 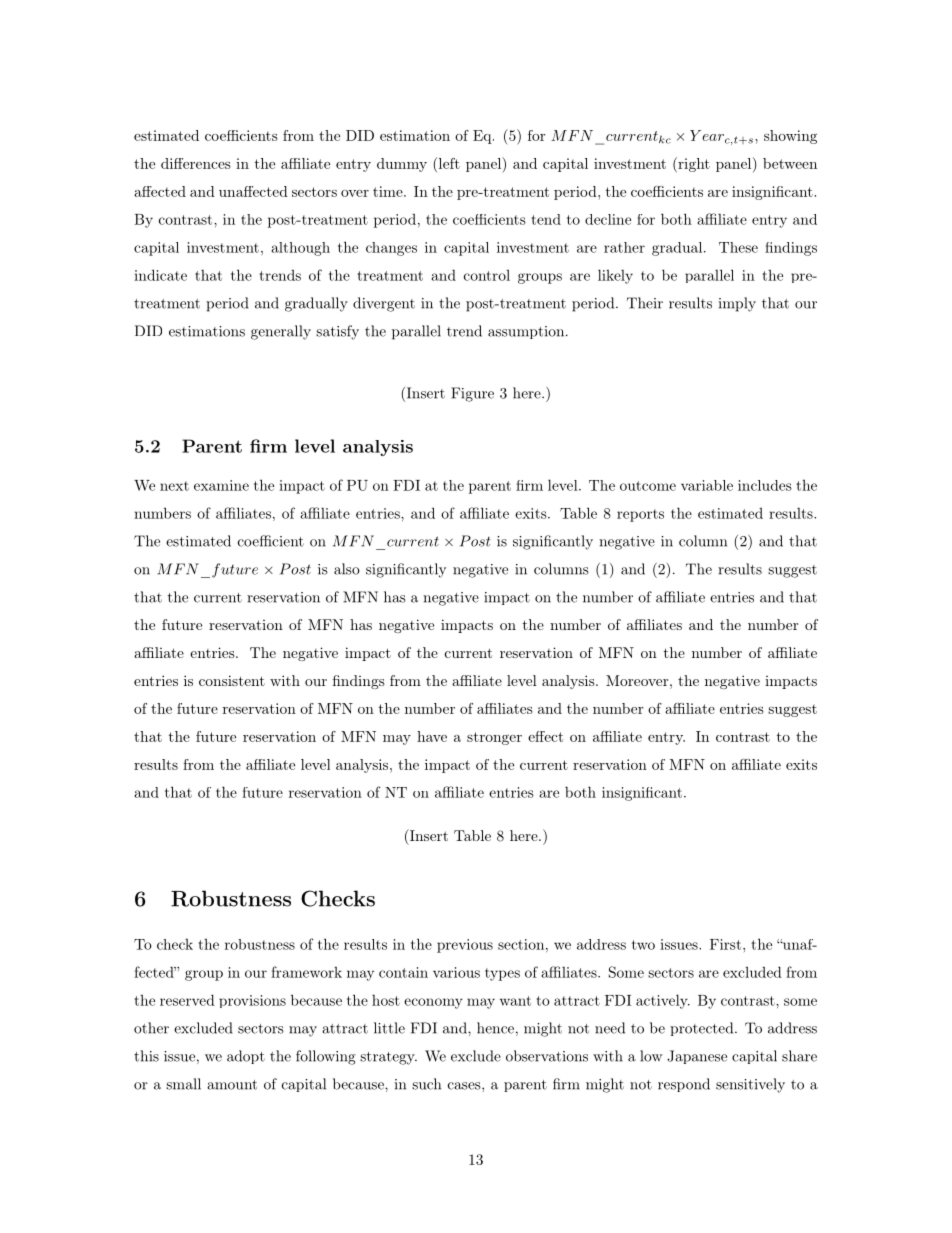 What do you see at coordinates (300, 249) in the screenshot?
I see `although` at bounding box center [300, 249].
